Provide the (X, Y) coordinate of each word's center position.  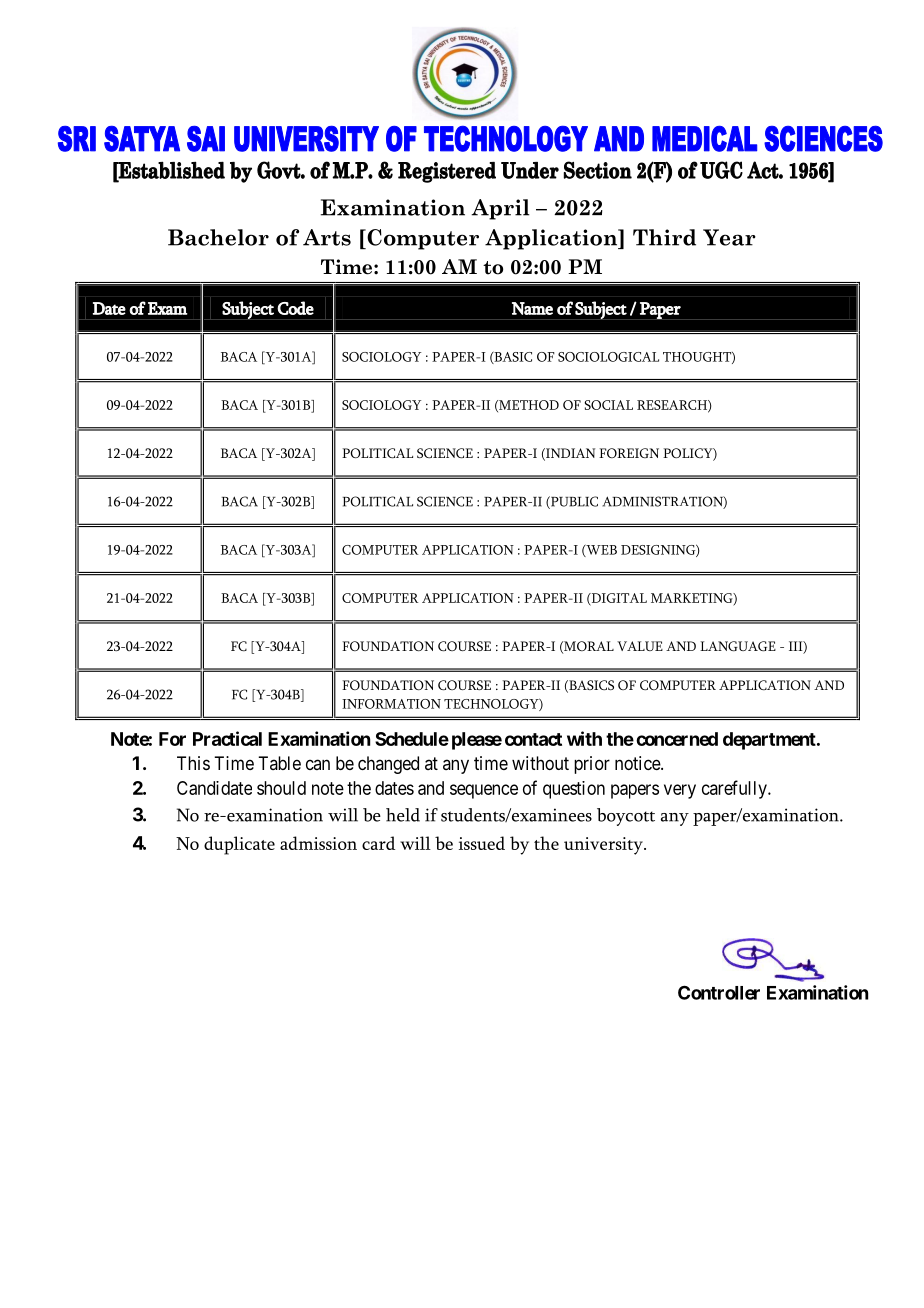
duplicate (239, 845)
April (500, 209)
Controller (719, 992)
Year (729, 237)
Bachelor (218, 237)
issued (482, 843)
